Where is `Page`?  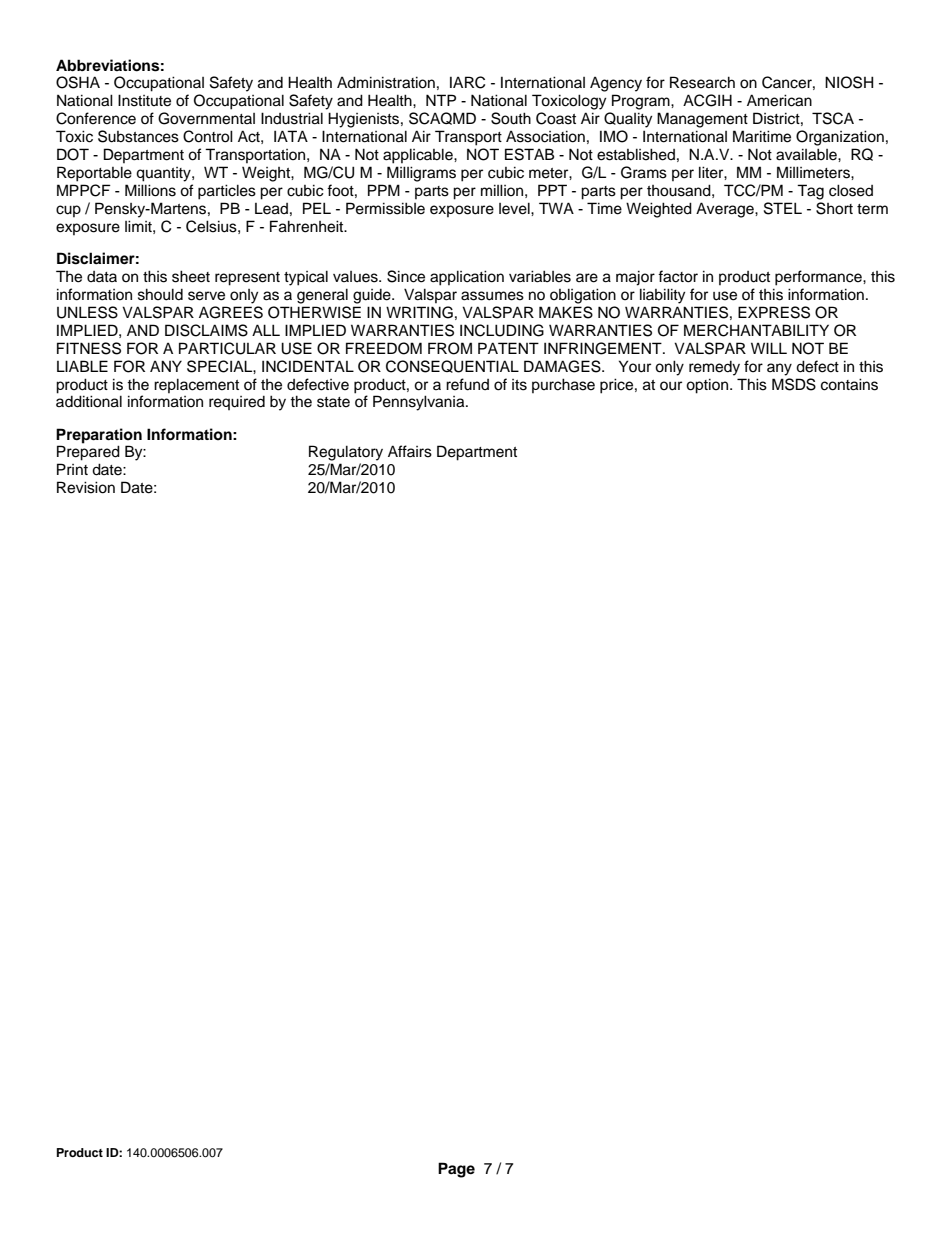
Page is located at coordinates (456, 1170).
